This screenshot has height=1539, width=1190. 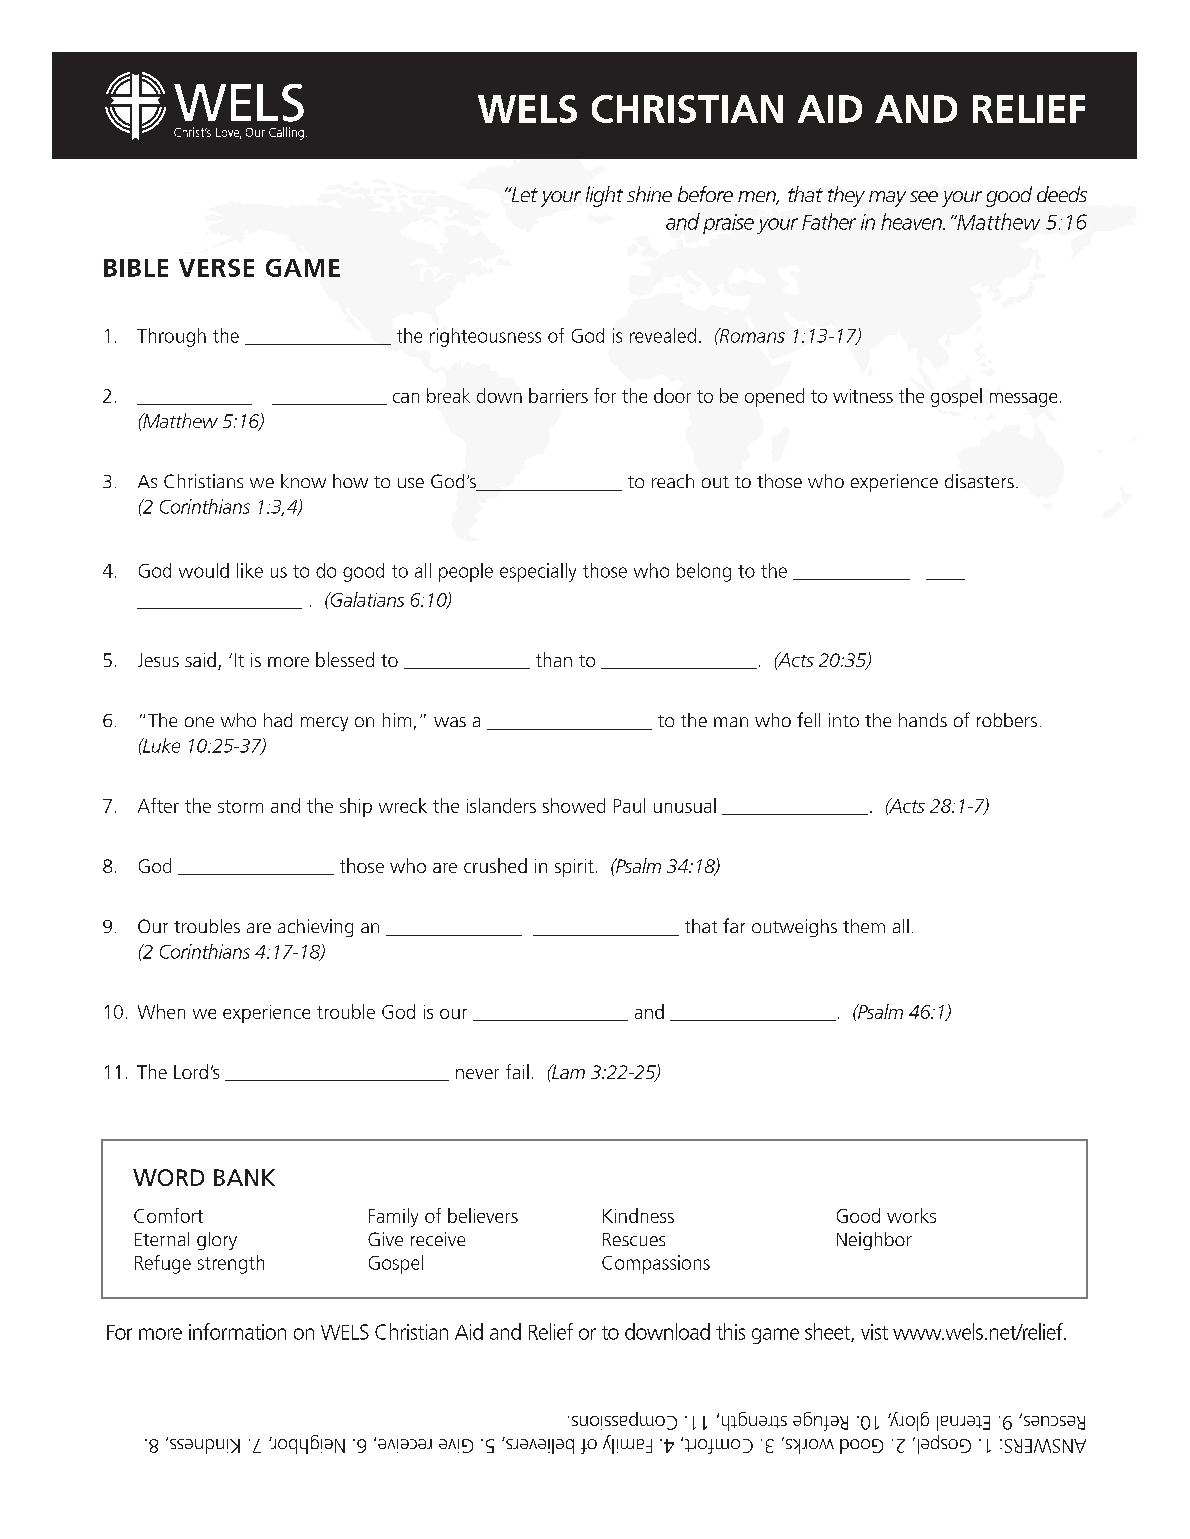 I want to click on see, so click(x=924, y=196).
